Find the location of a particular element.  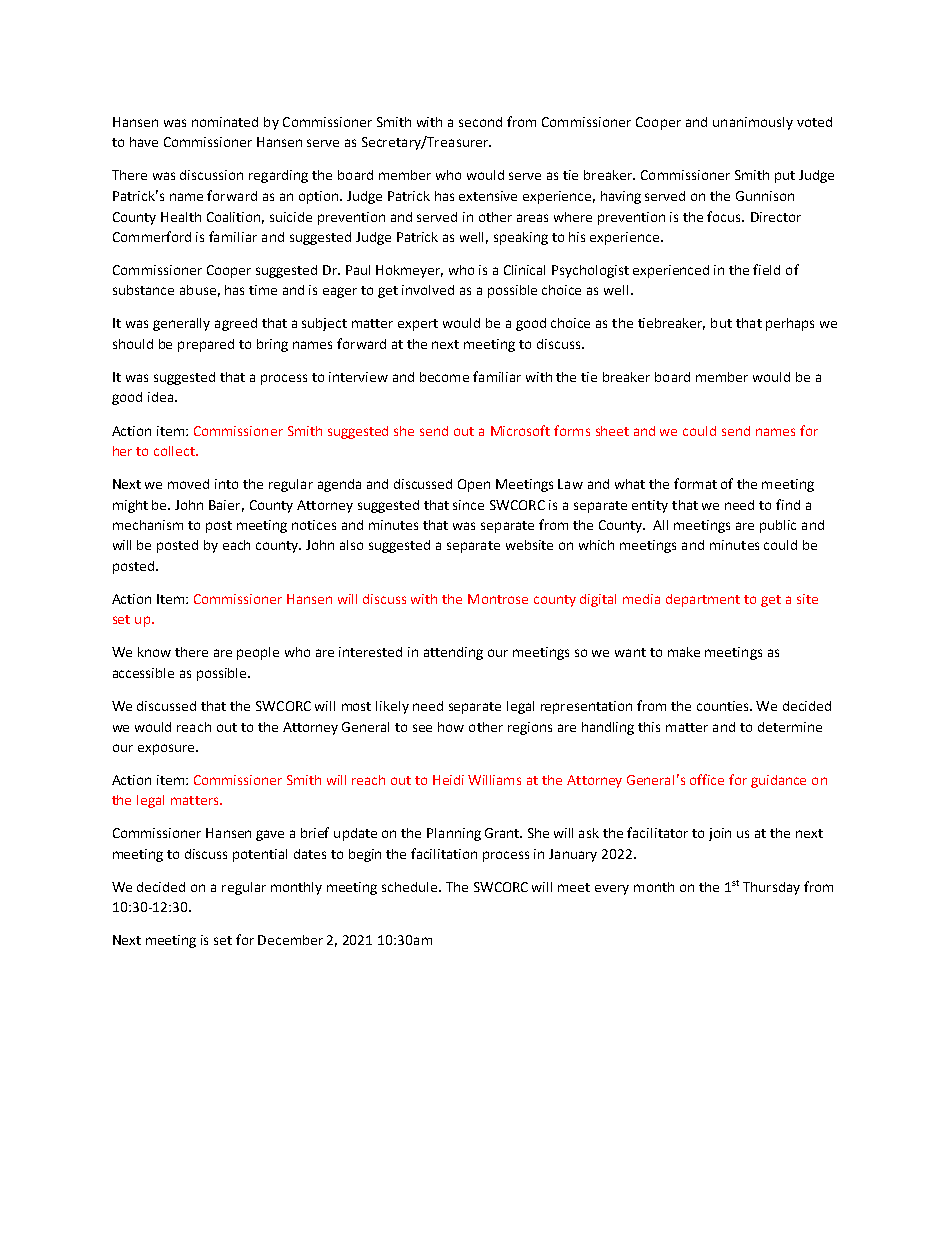

nominated is located at coordinates (225, 122).
